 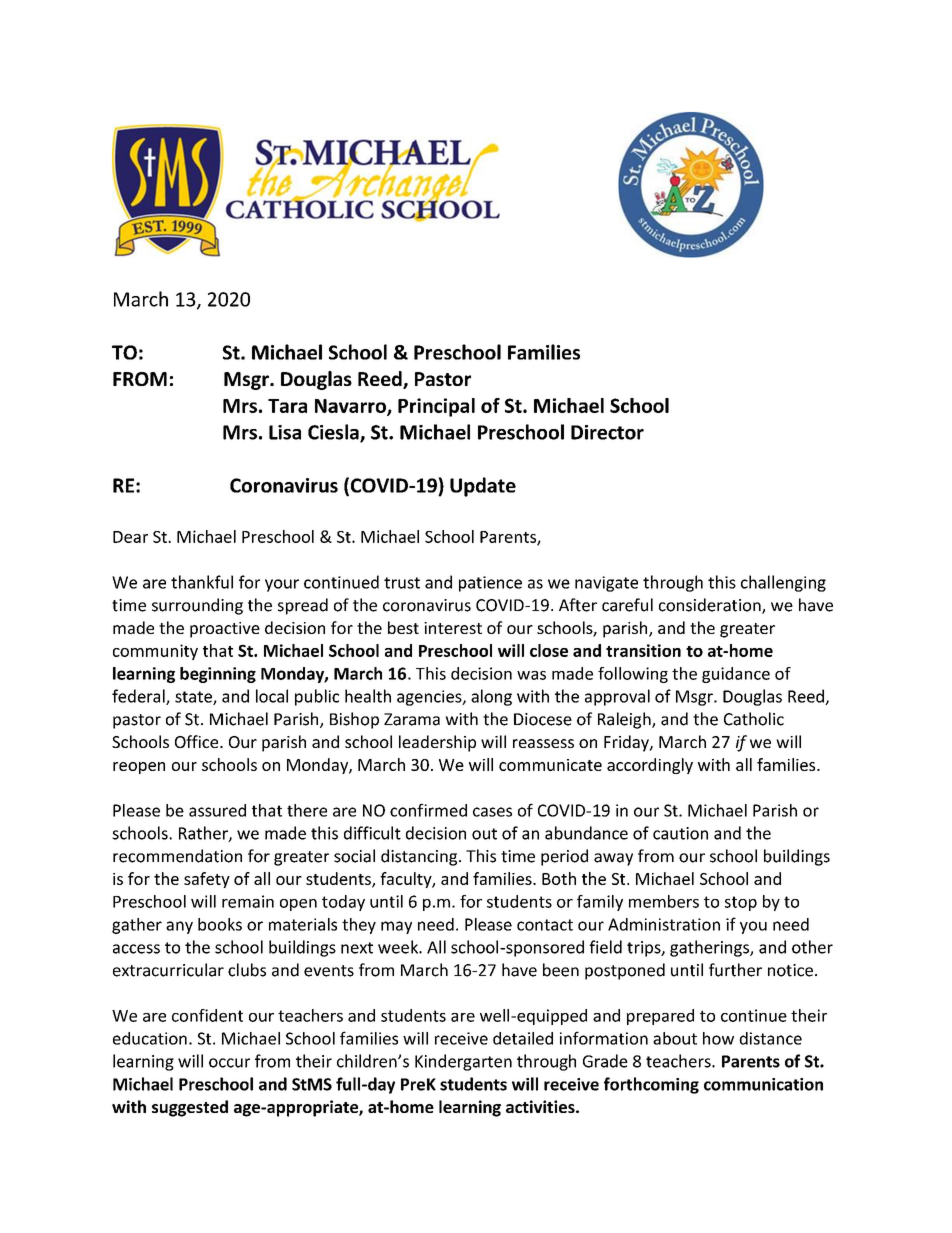 What do you see at coordinates (436, 407) in the document?
I see `Principal` at bounding box center [436, 407].
